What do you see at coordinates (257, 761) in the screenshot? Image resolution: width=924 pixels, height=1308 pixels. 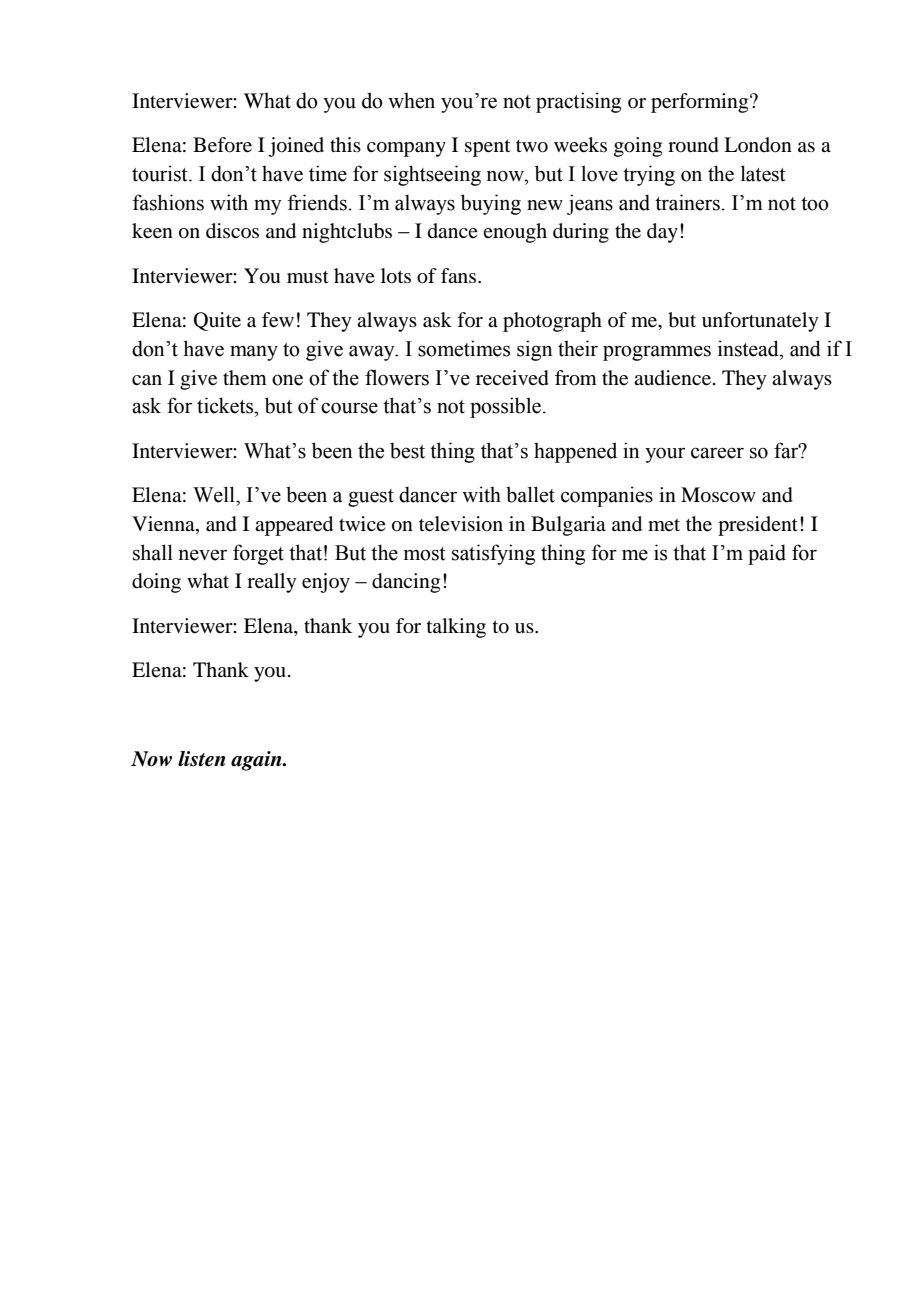 I see `again` at bounding box center [257, 761].
